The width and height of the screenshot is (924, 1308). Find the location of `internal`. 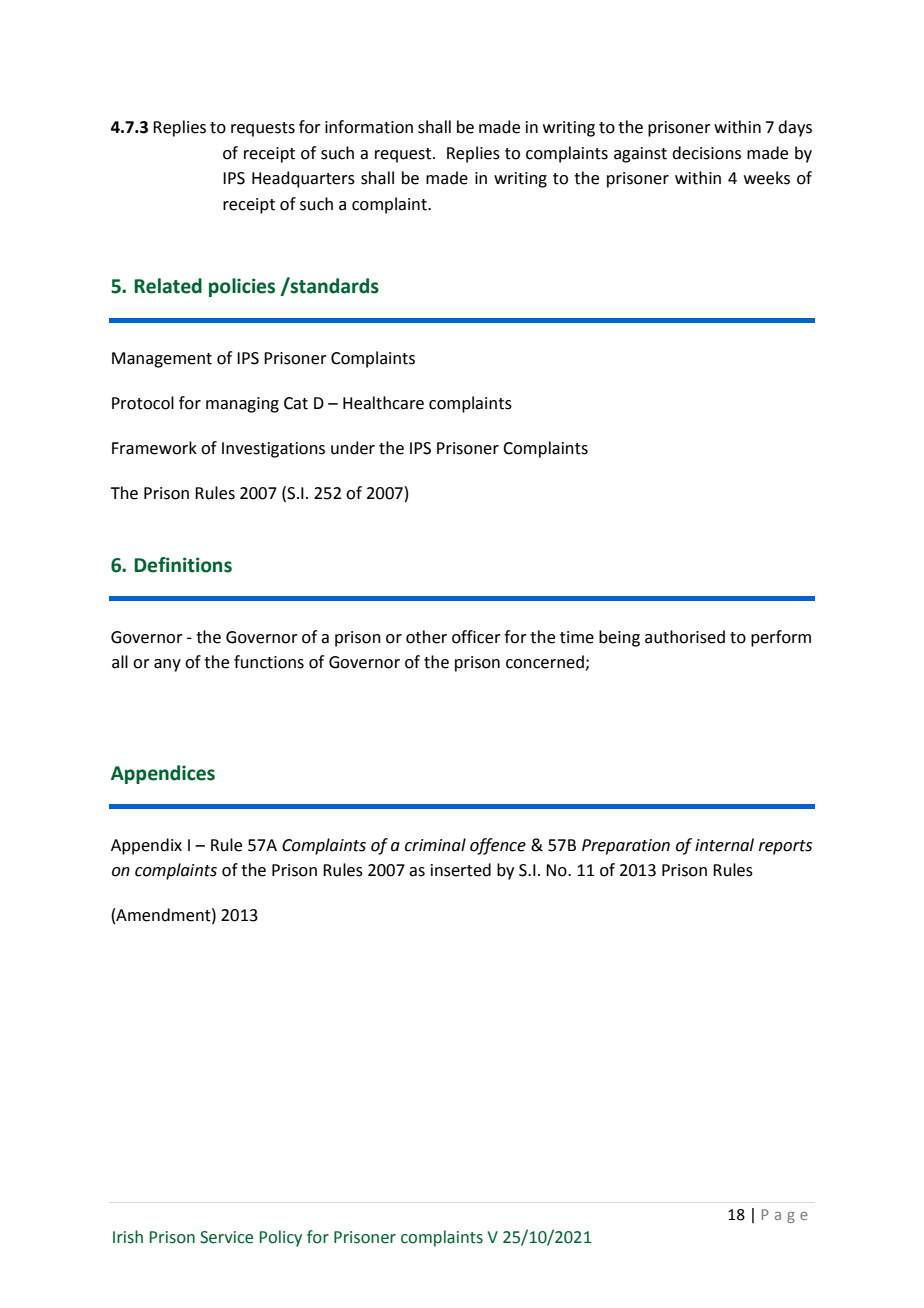

internal is located at coordinates (724, 845).
